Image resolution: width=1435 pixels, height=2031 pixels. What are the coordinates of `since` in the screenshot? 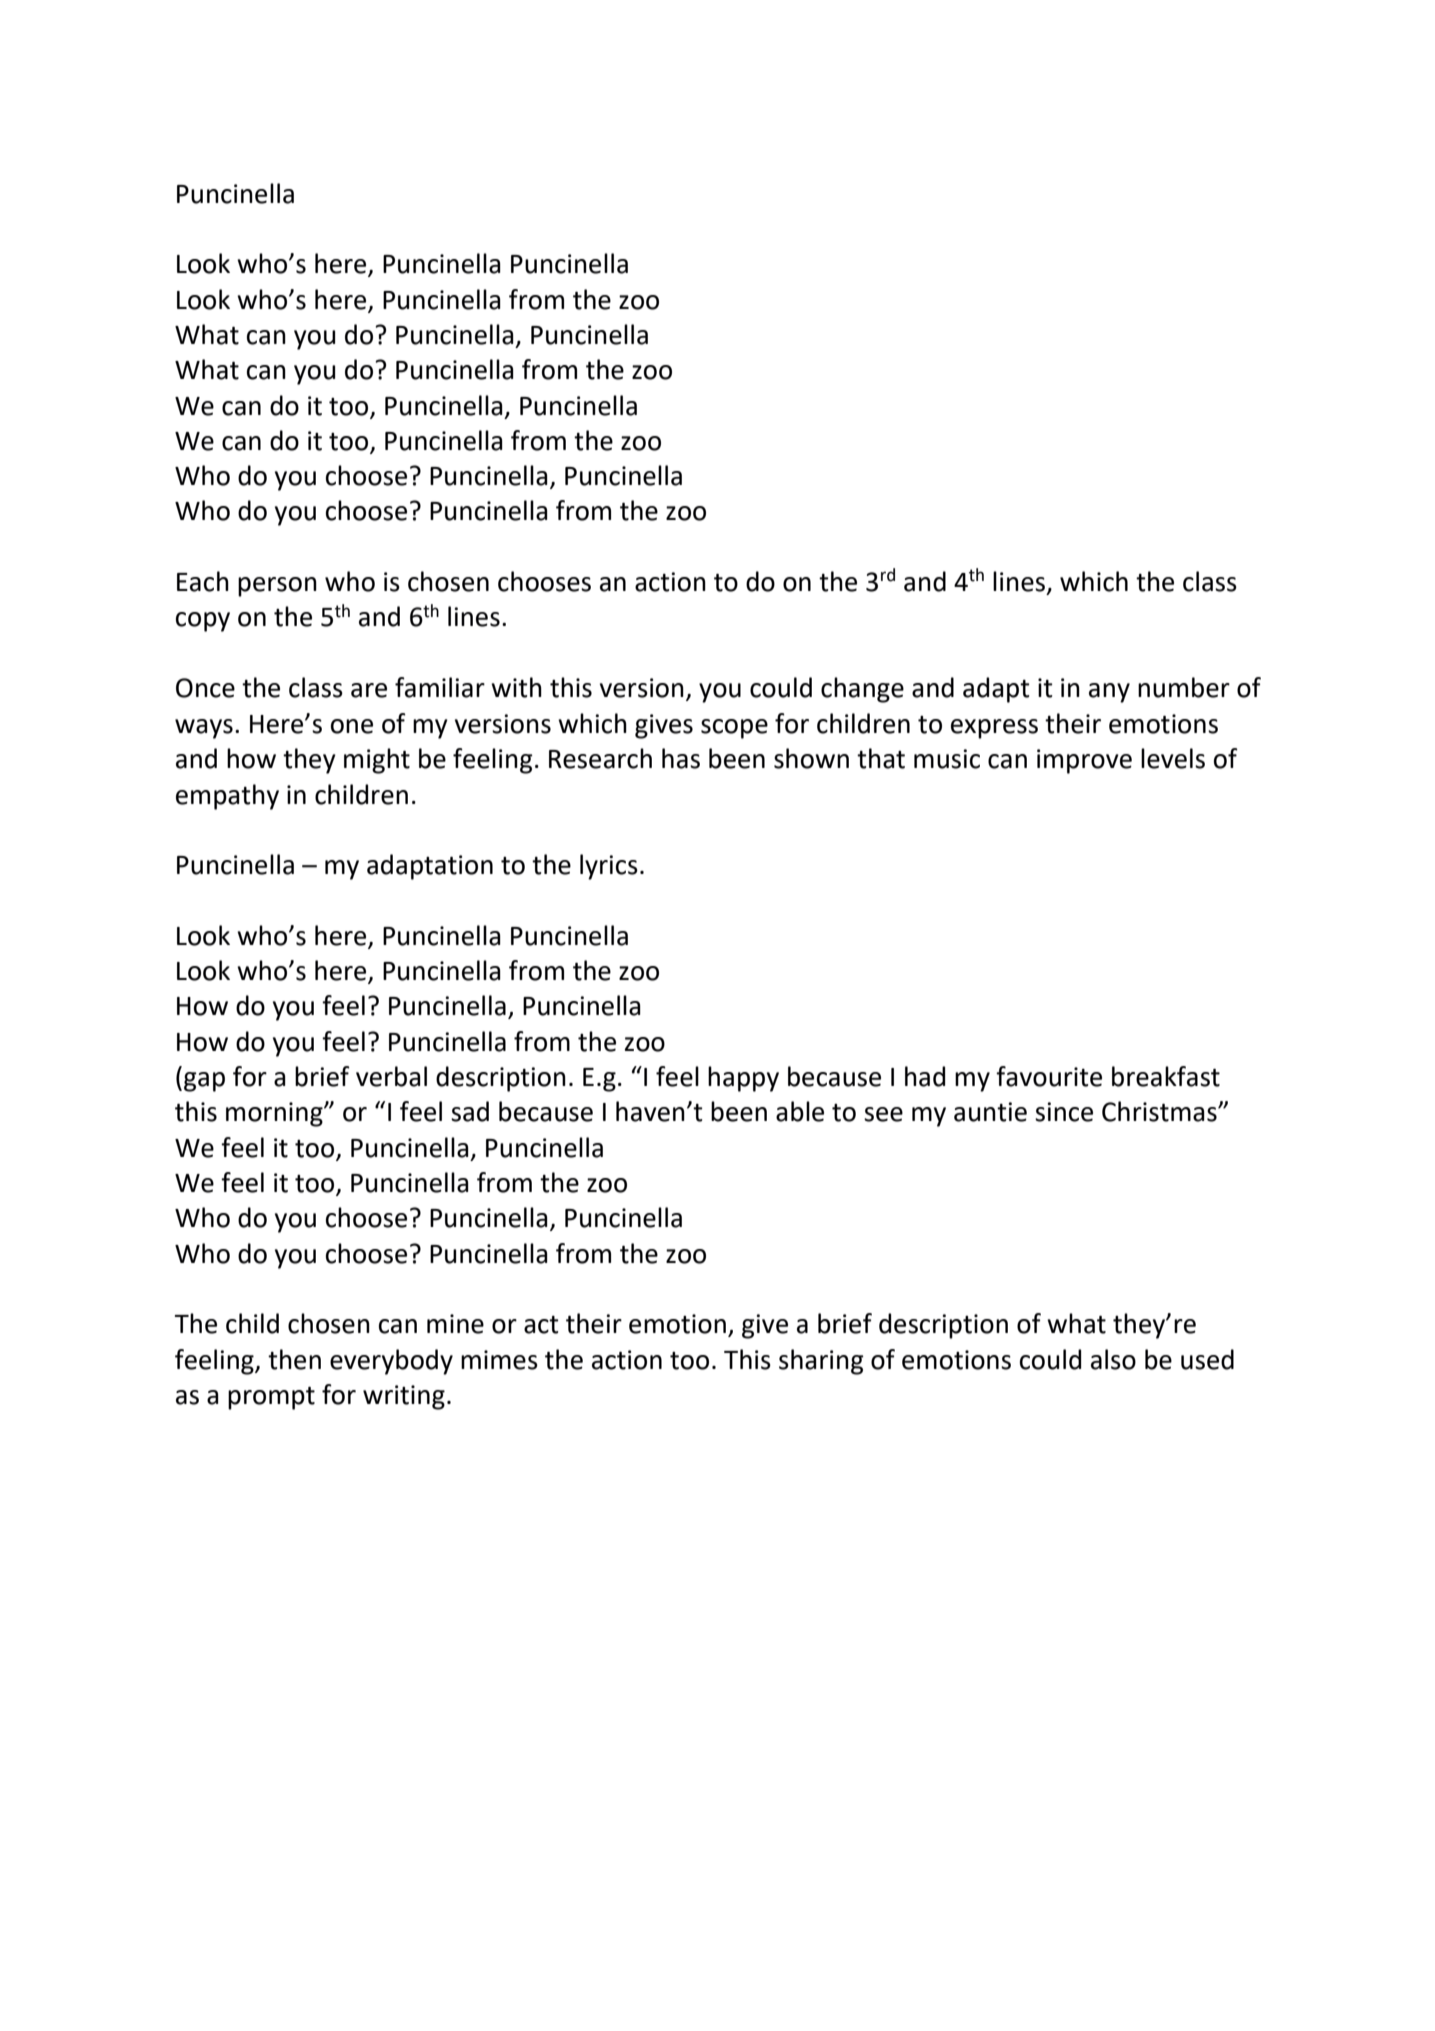 It's located at (1064, 1112).
